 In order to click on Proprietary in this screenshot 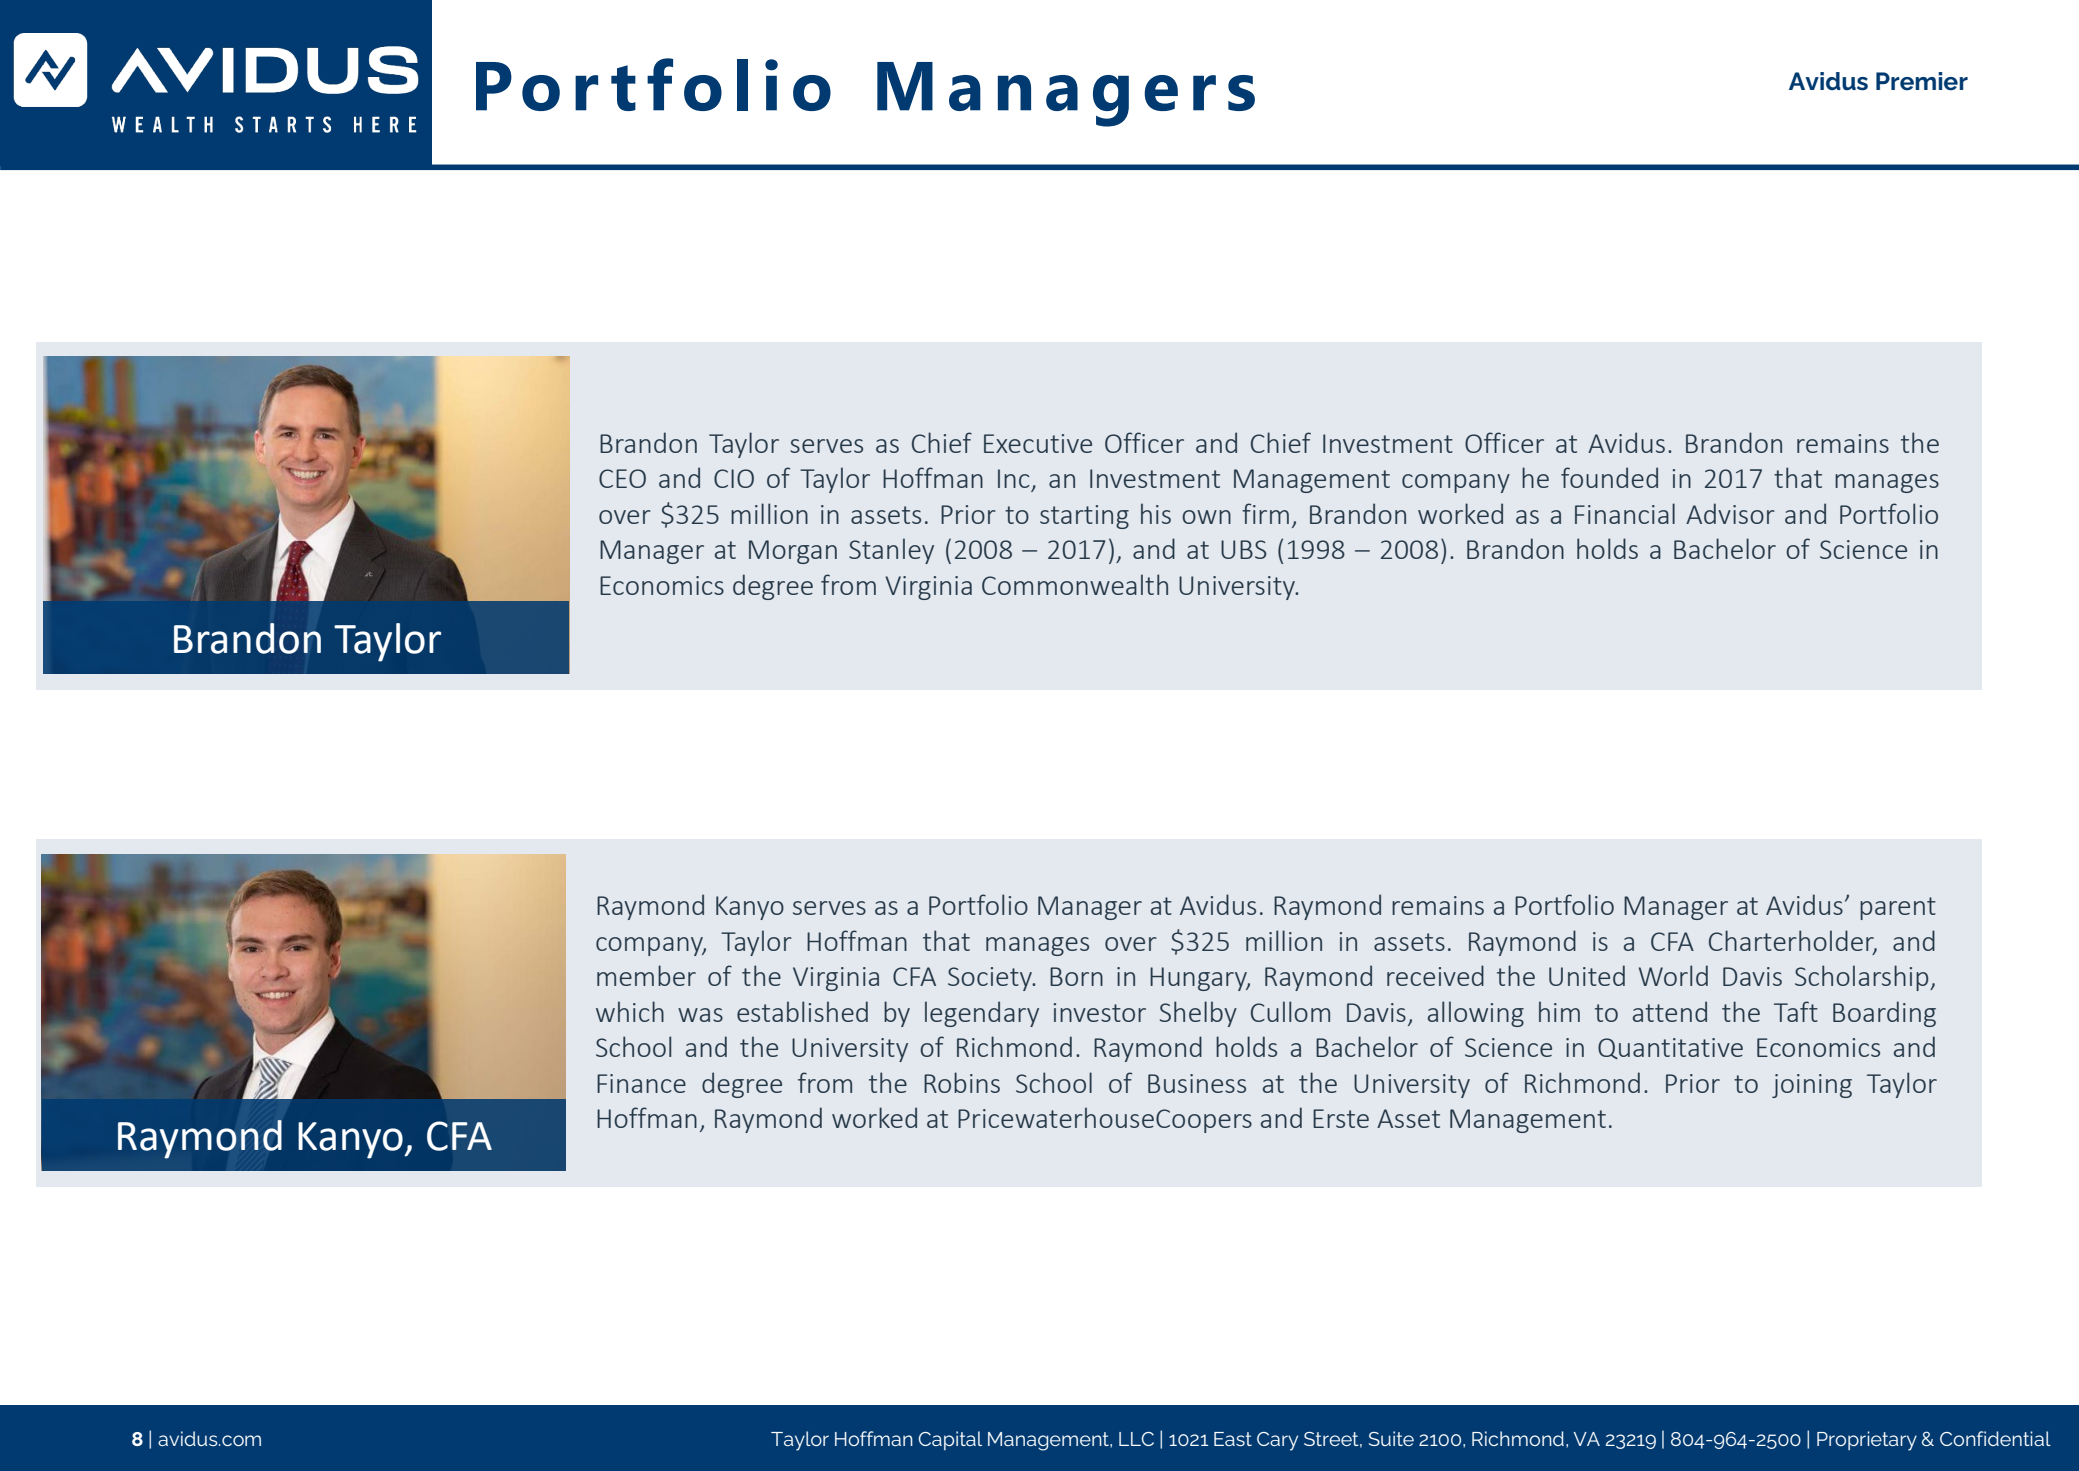, I will do `click(1867, 1441)`.
